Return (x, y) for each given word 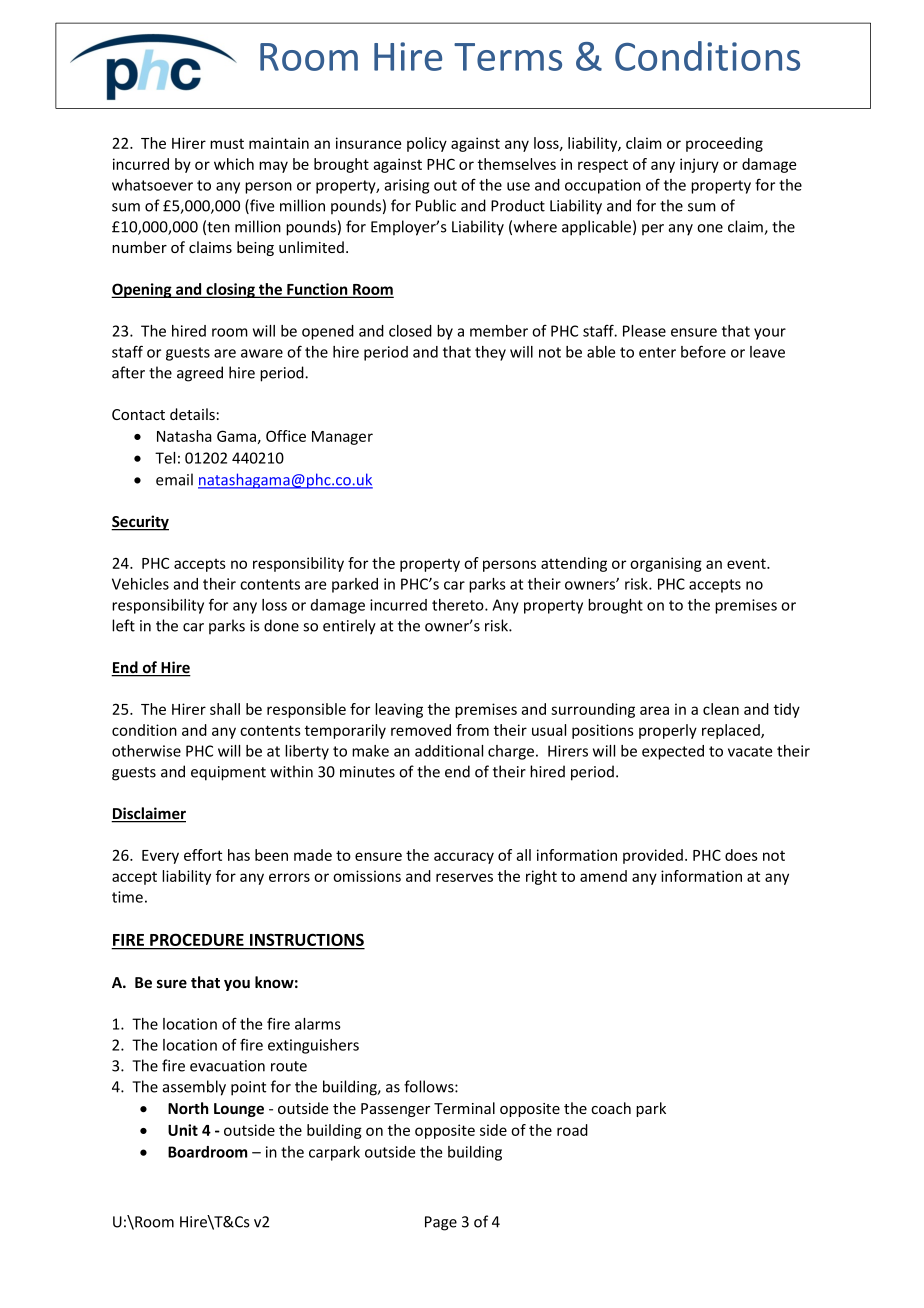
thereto (459, 605)
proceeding (724, 144)
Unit (183, 1130)
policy (427, 144)
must (227, 144)
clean (721, 709)
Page (441, 1223)
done (281, 625)
